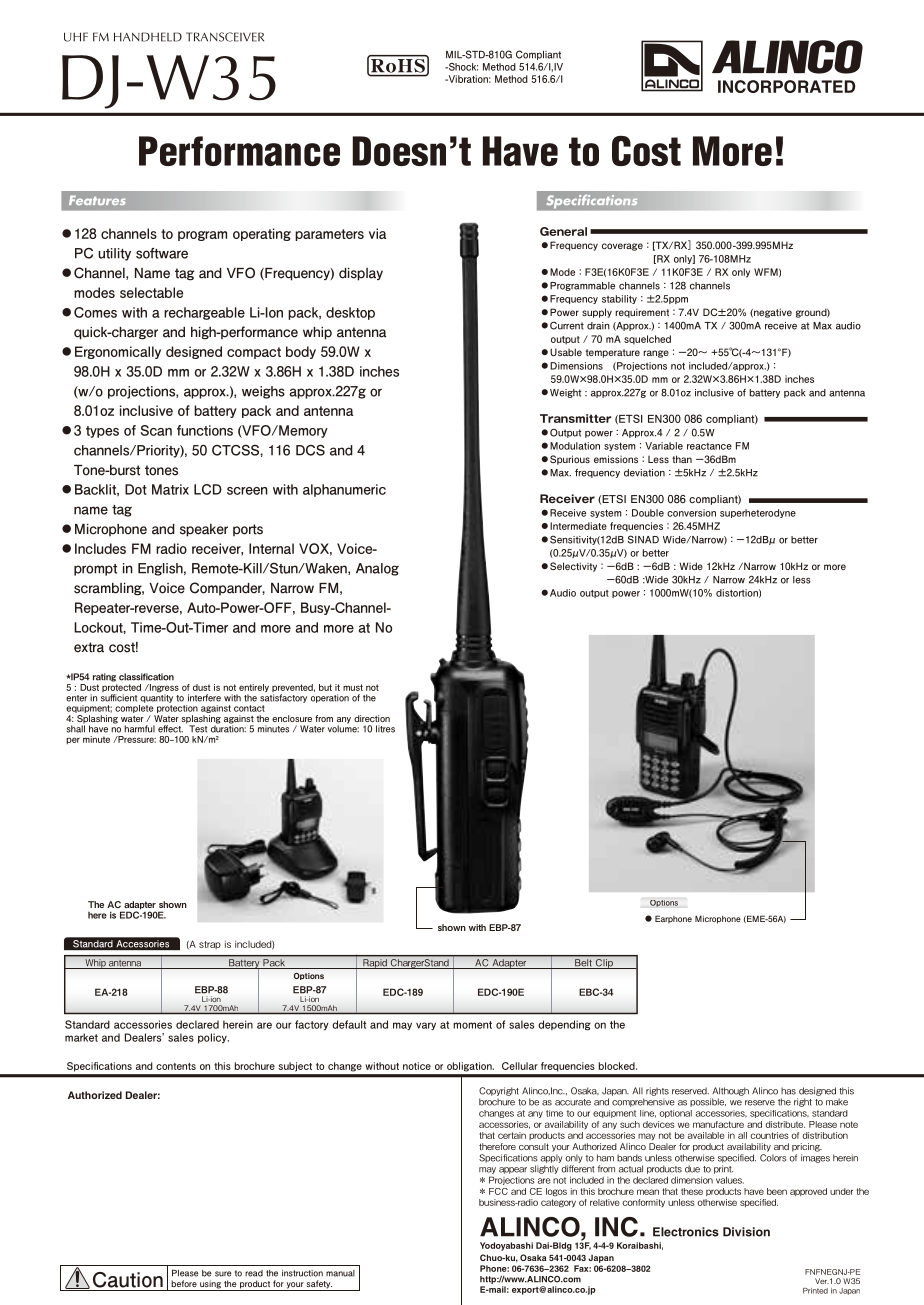  I want to click on INCORPORATED, so click(786, 86).
